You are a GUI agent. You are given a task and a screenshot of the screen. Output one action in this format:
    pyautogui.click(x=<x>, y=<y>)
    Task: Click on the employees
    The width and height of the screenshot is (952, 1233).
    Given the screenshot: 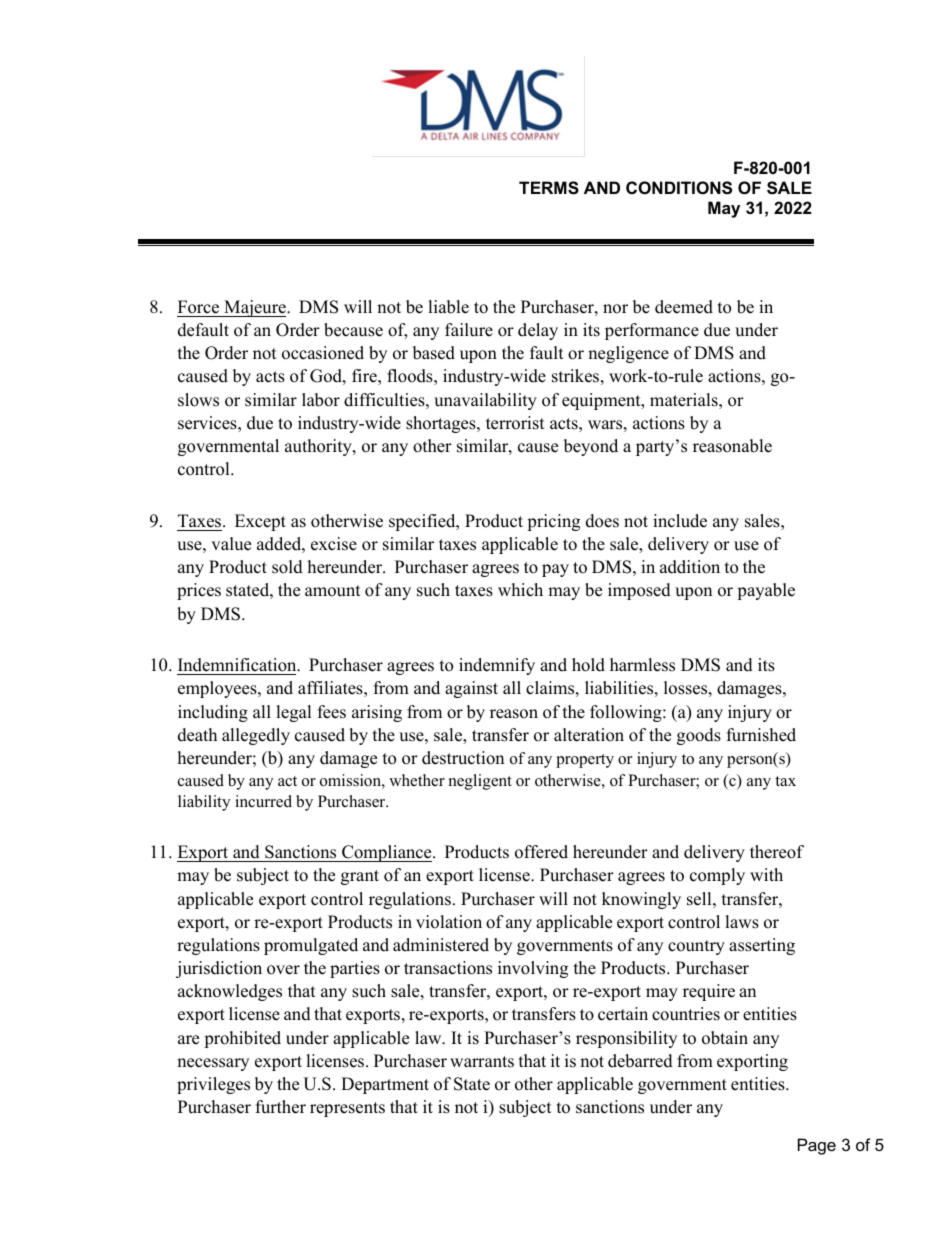 What is the action you would take?
    pyautogui.click(x=218, y=689)
